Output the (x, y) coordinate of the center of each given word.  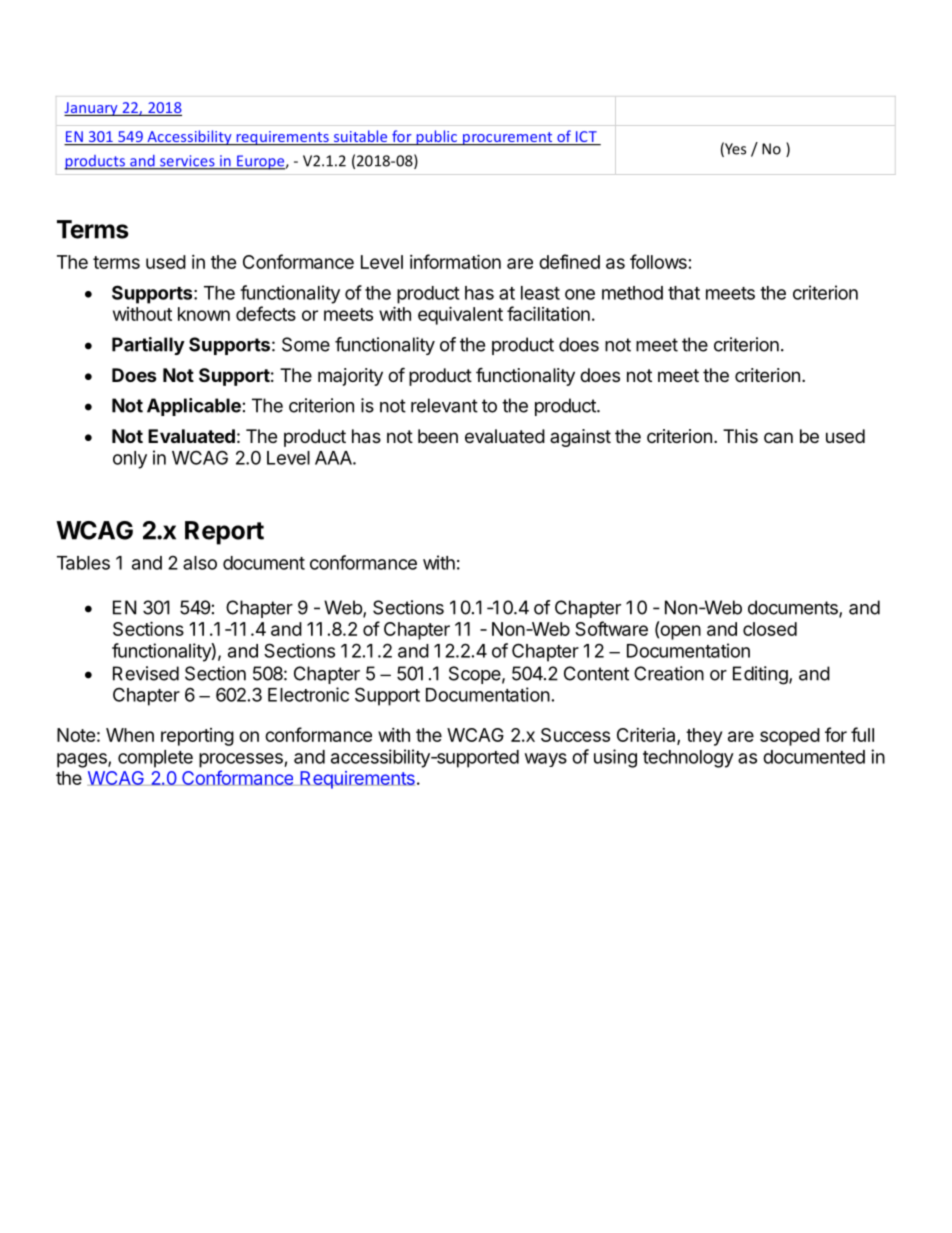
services (187, 162)
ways (546, 760)
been (438, 436)
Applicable (194, 407)
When (130, 735)
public (436, 138)
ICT (586, 138)
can (778, 437)
